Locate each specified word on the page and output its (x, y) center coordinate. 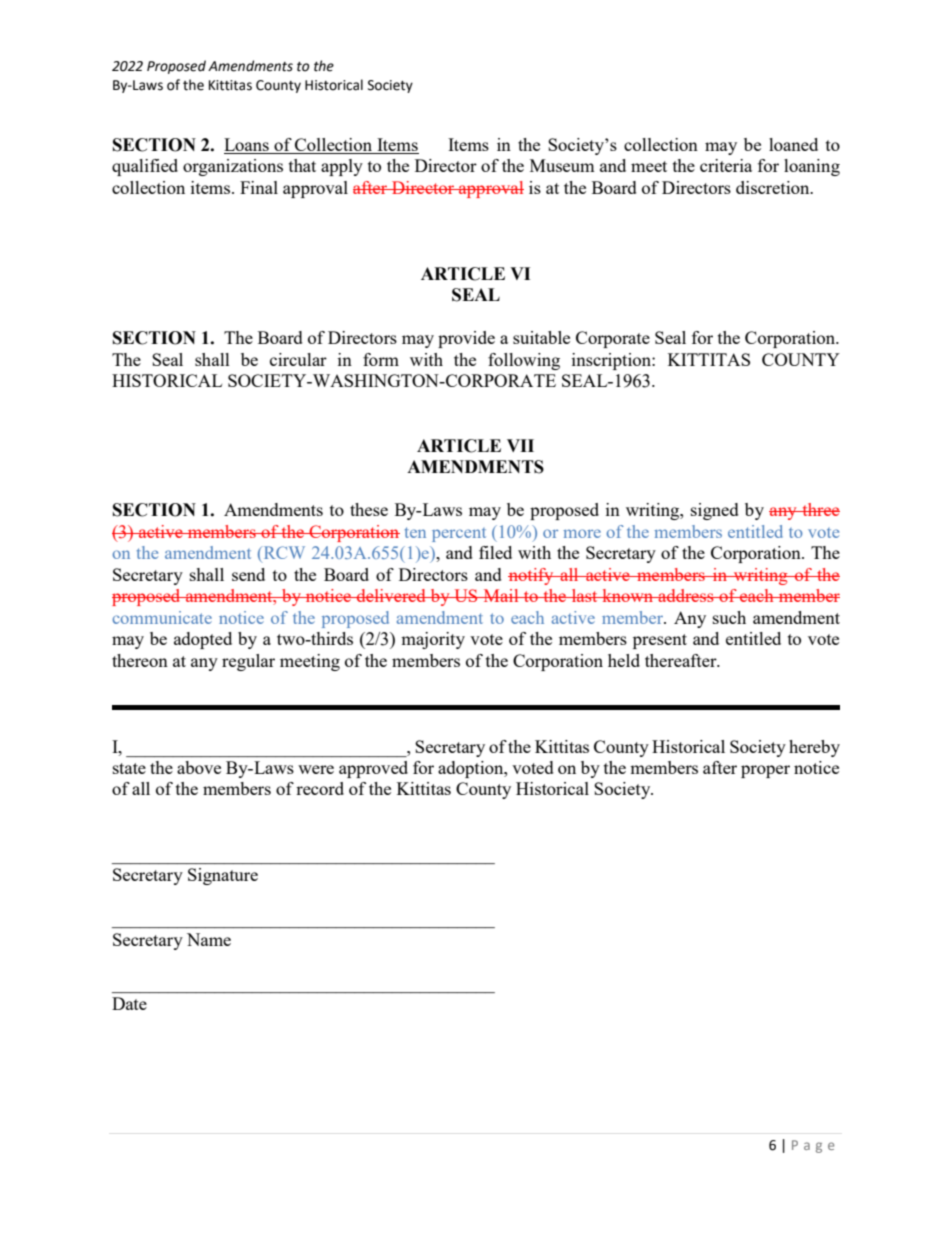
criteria (726, 165)
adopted (203, 640)
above (199, 767)
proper (765, 771)
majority (433, 640)
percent (459, 535)
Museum (562, 165)
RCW (283, 554)
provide (466, 339)
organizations (233, 167)
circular (298, 359)
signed (715, 511)
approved (373, 769)
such (729, 617)
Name (209, 939)
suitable (541, 337)
